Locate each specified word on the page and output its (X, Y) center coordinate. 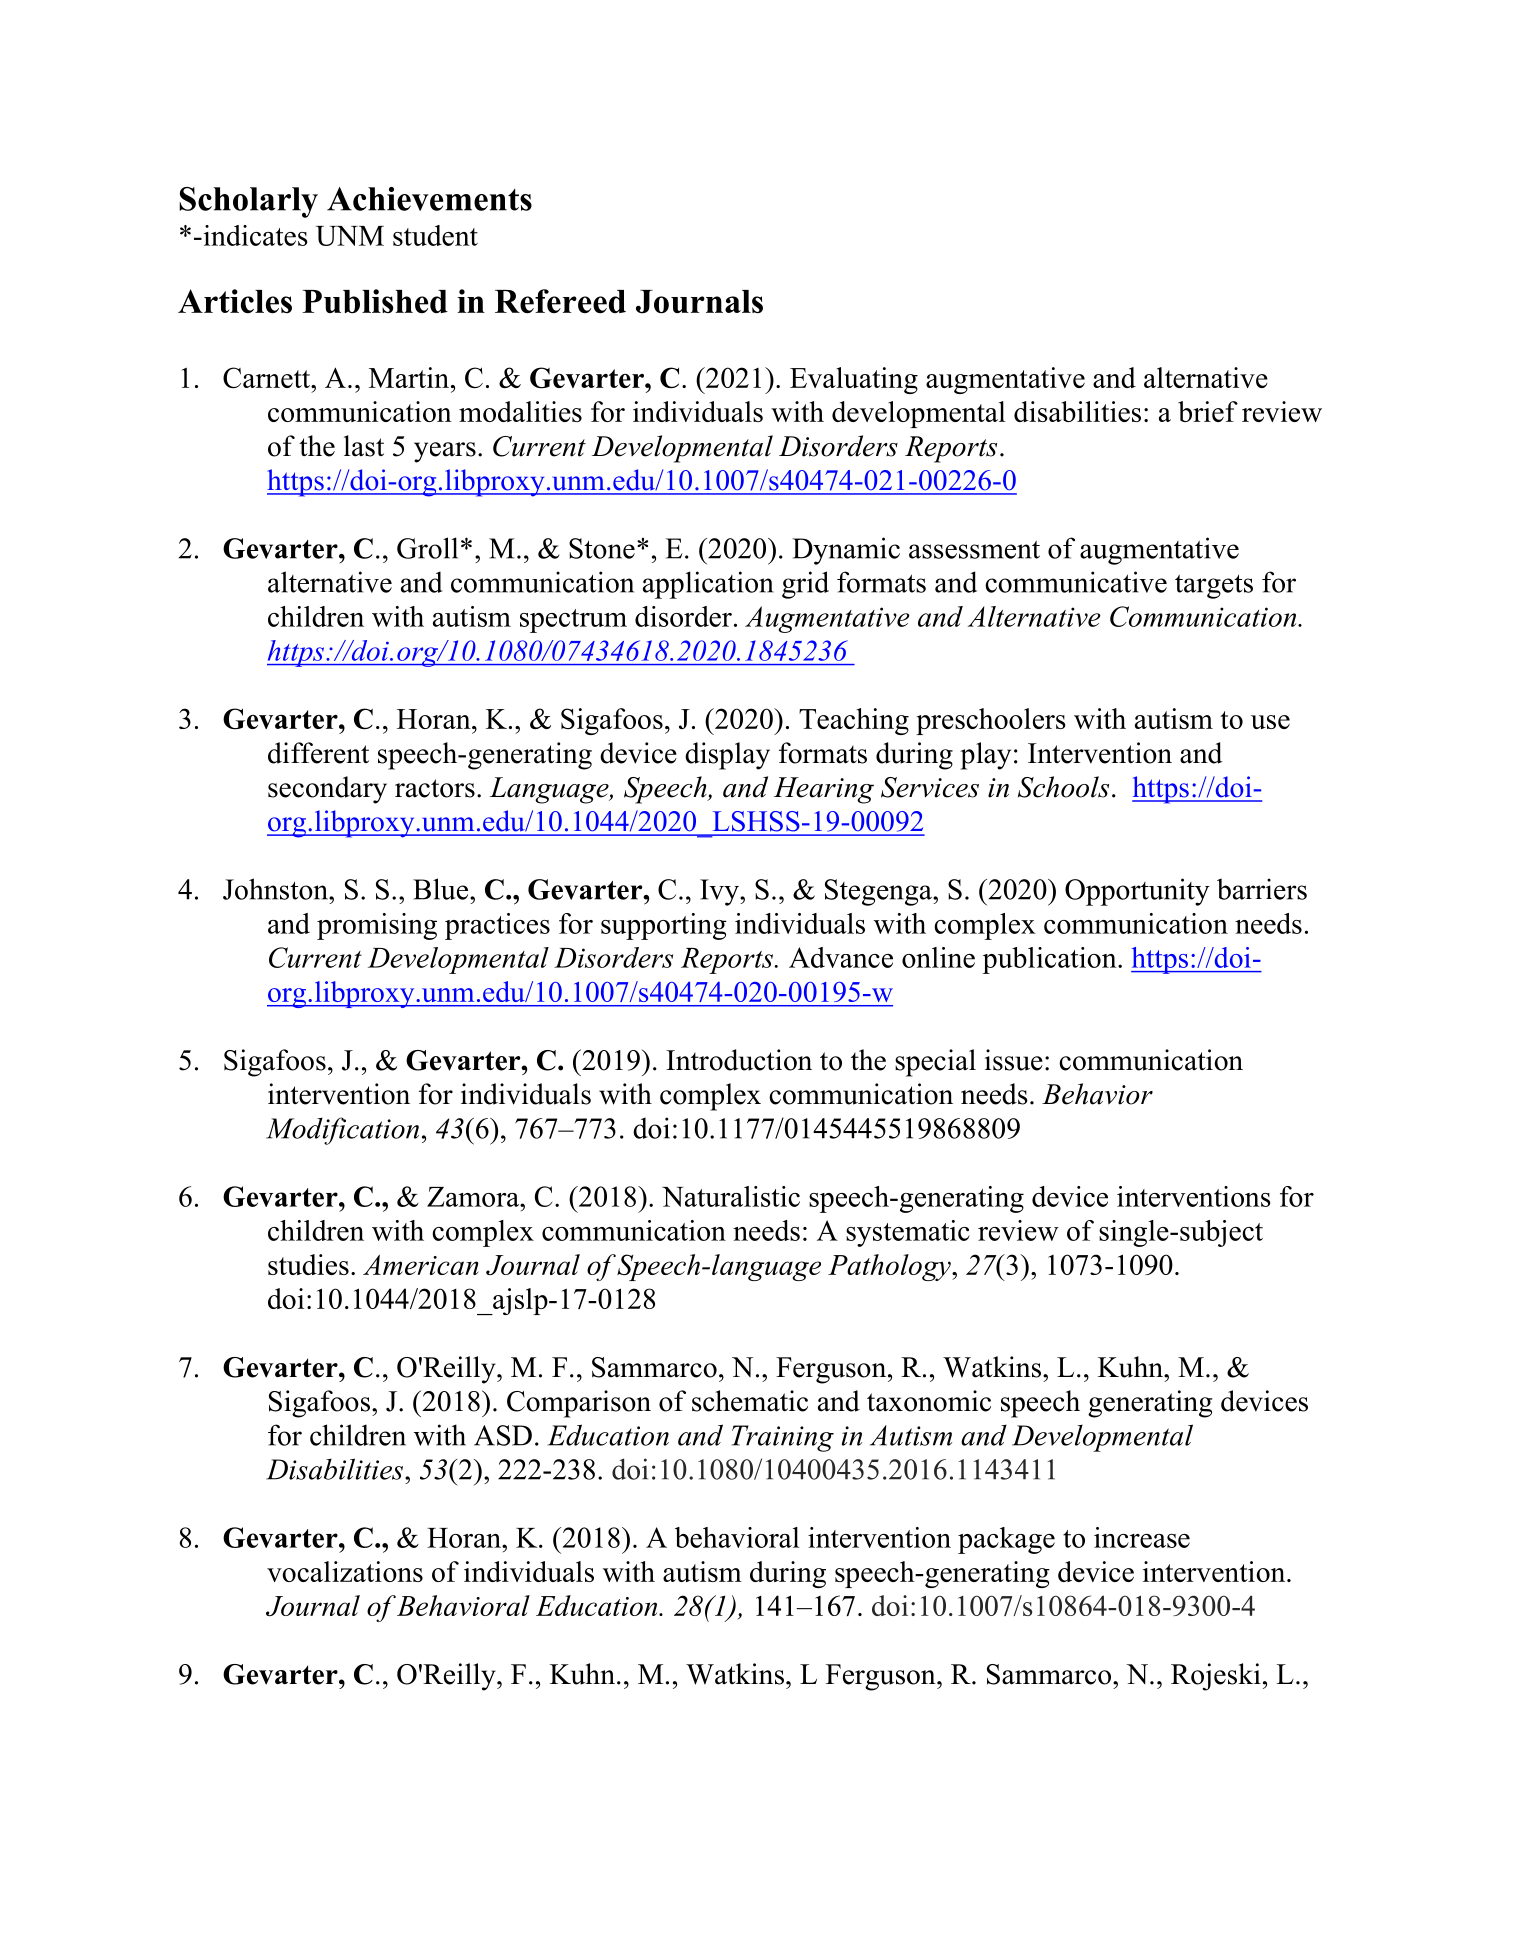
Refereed (560, 301)
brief (1208, 411)
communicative (1076, 582)
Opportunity (1137, 892)
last (364, 446)
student (435, 235)
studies (308, 1264)
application (708, 585)
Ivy (720, 892)
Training (783, 1438)
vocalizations (345, 1571)
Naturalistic (731, 1196)
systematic (908, 1233)
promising (377, 926)
